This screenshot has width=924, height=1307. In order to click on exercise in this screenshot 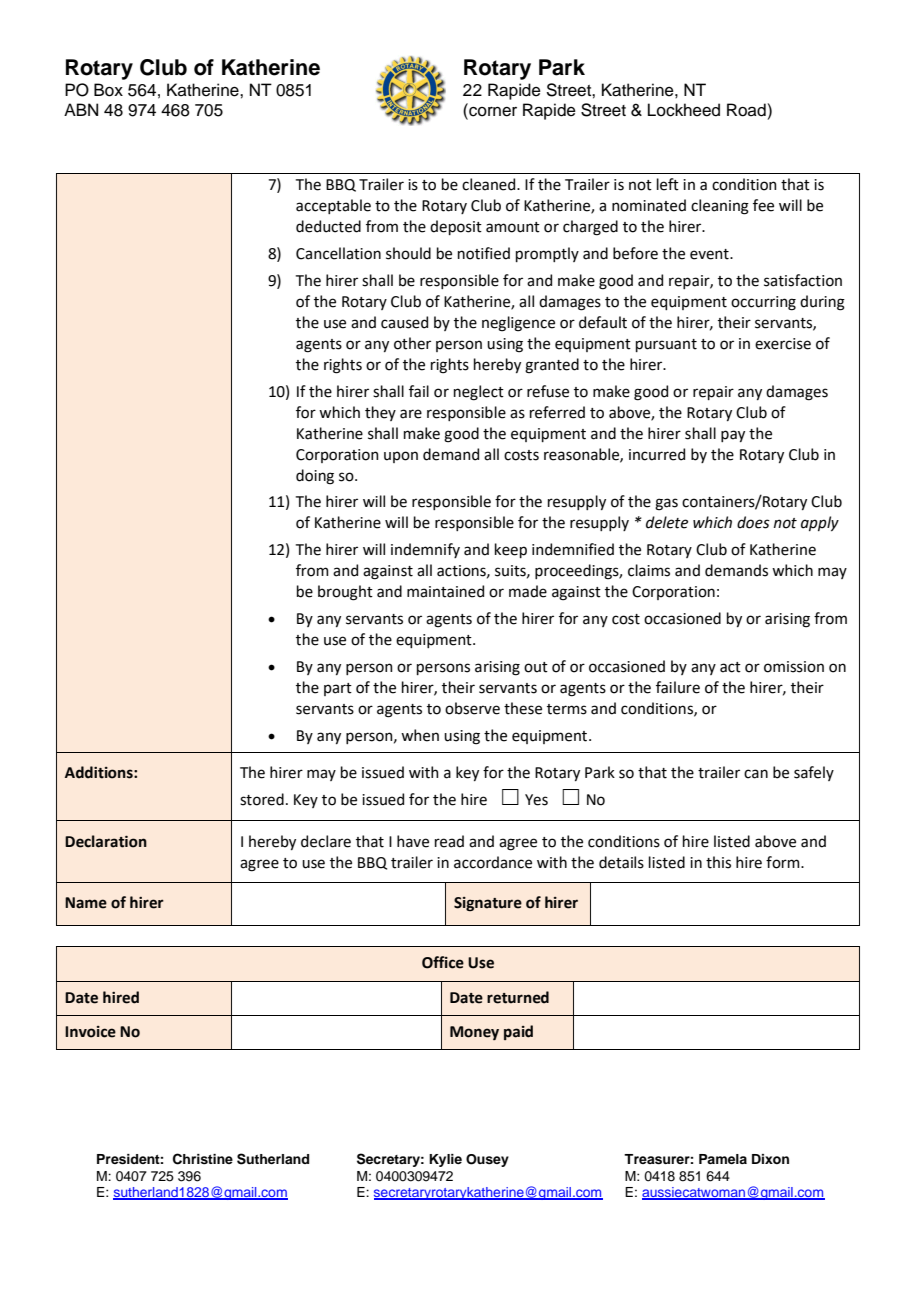, I will do `click(783, 344)`.
